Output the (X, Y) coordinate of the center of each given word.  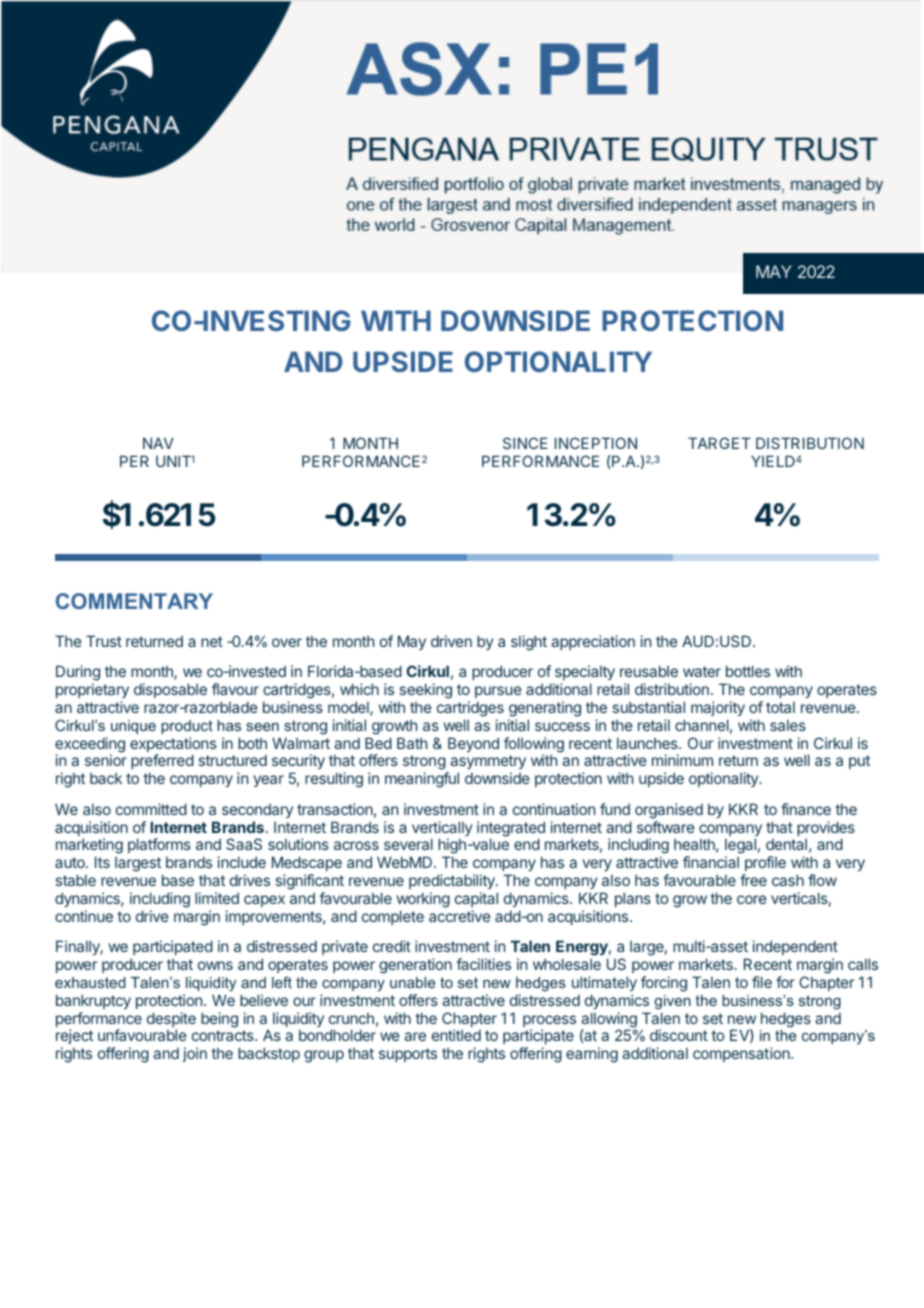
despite (171, 1021)
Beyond (473, 744)
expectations (173, 746)
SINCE (525, 443)
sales (788, 725)
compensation (742, 1054)
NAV (158, 443)
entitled (456, 1035)
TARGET (719, 443)
